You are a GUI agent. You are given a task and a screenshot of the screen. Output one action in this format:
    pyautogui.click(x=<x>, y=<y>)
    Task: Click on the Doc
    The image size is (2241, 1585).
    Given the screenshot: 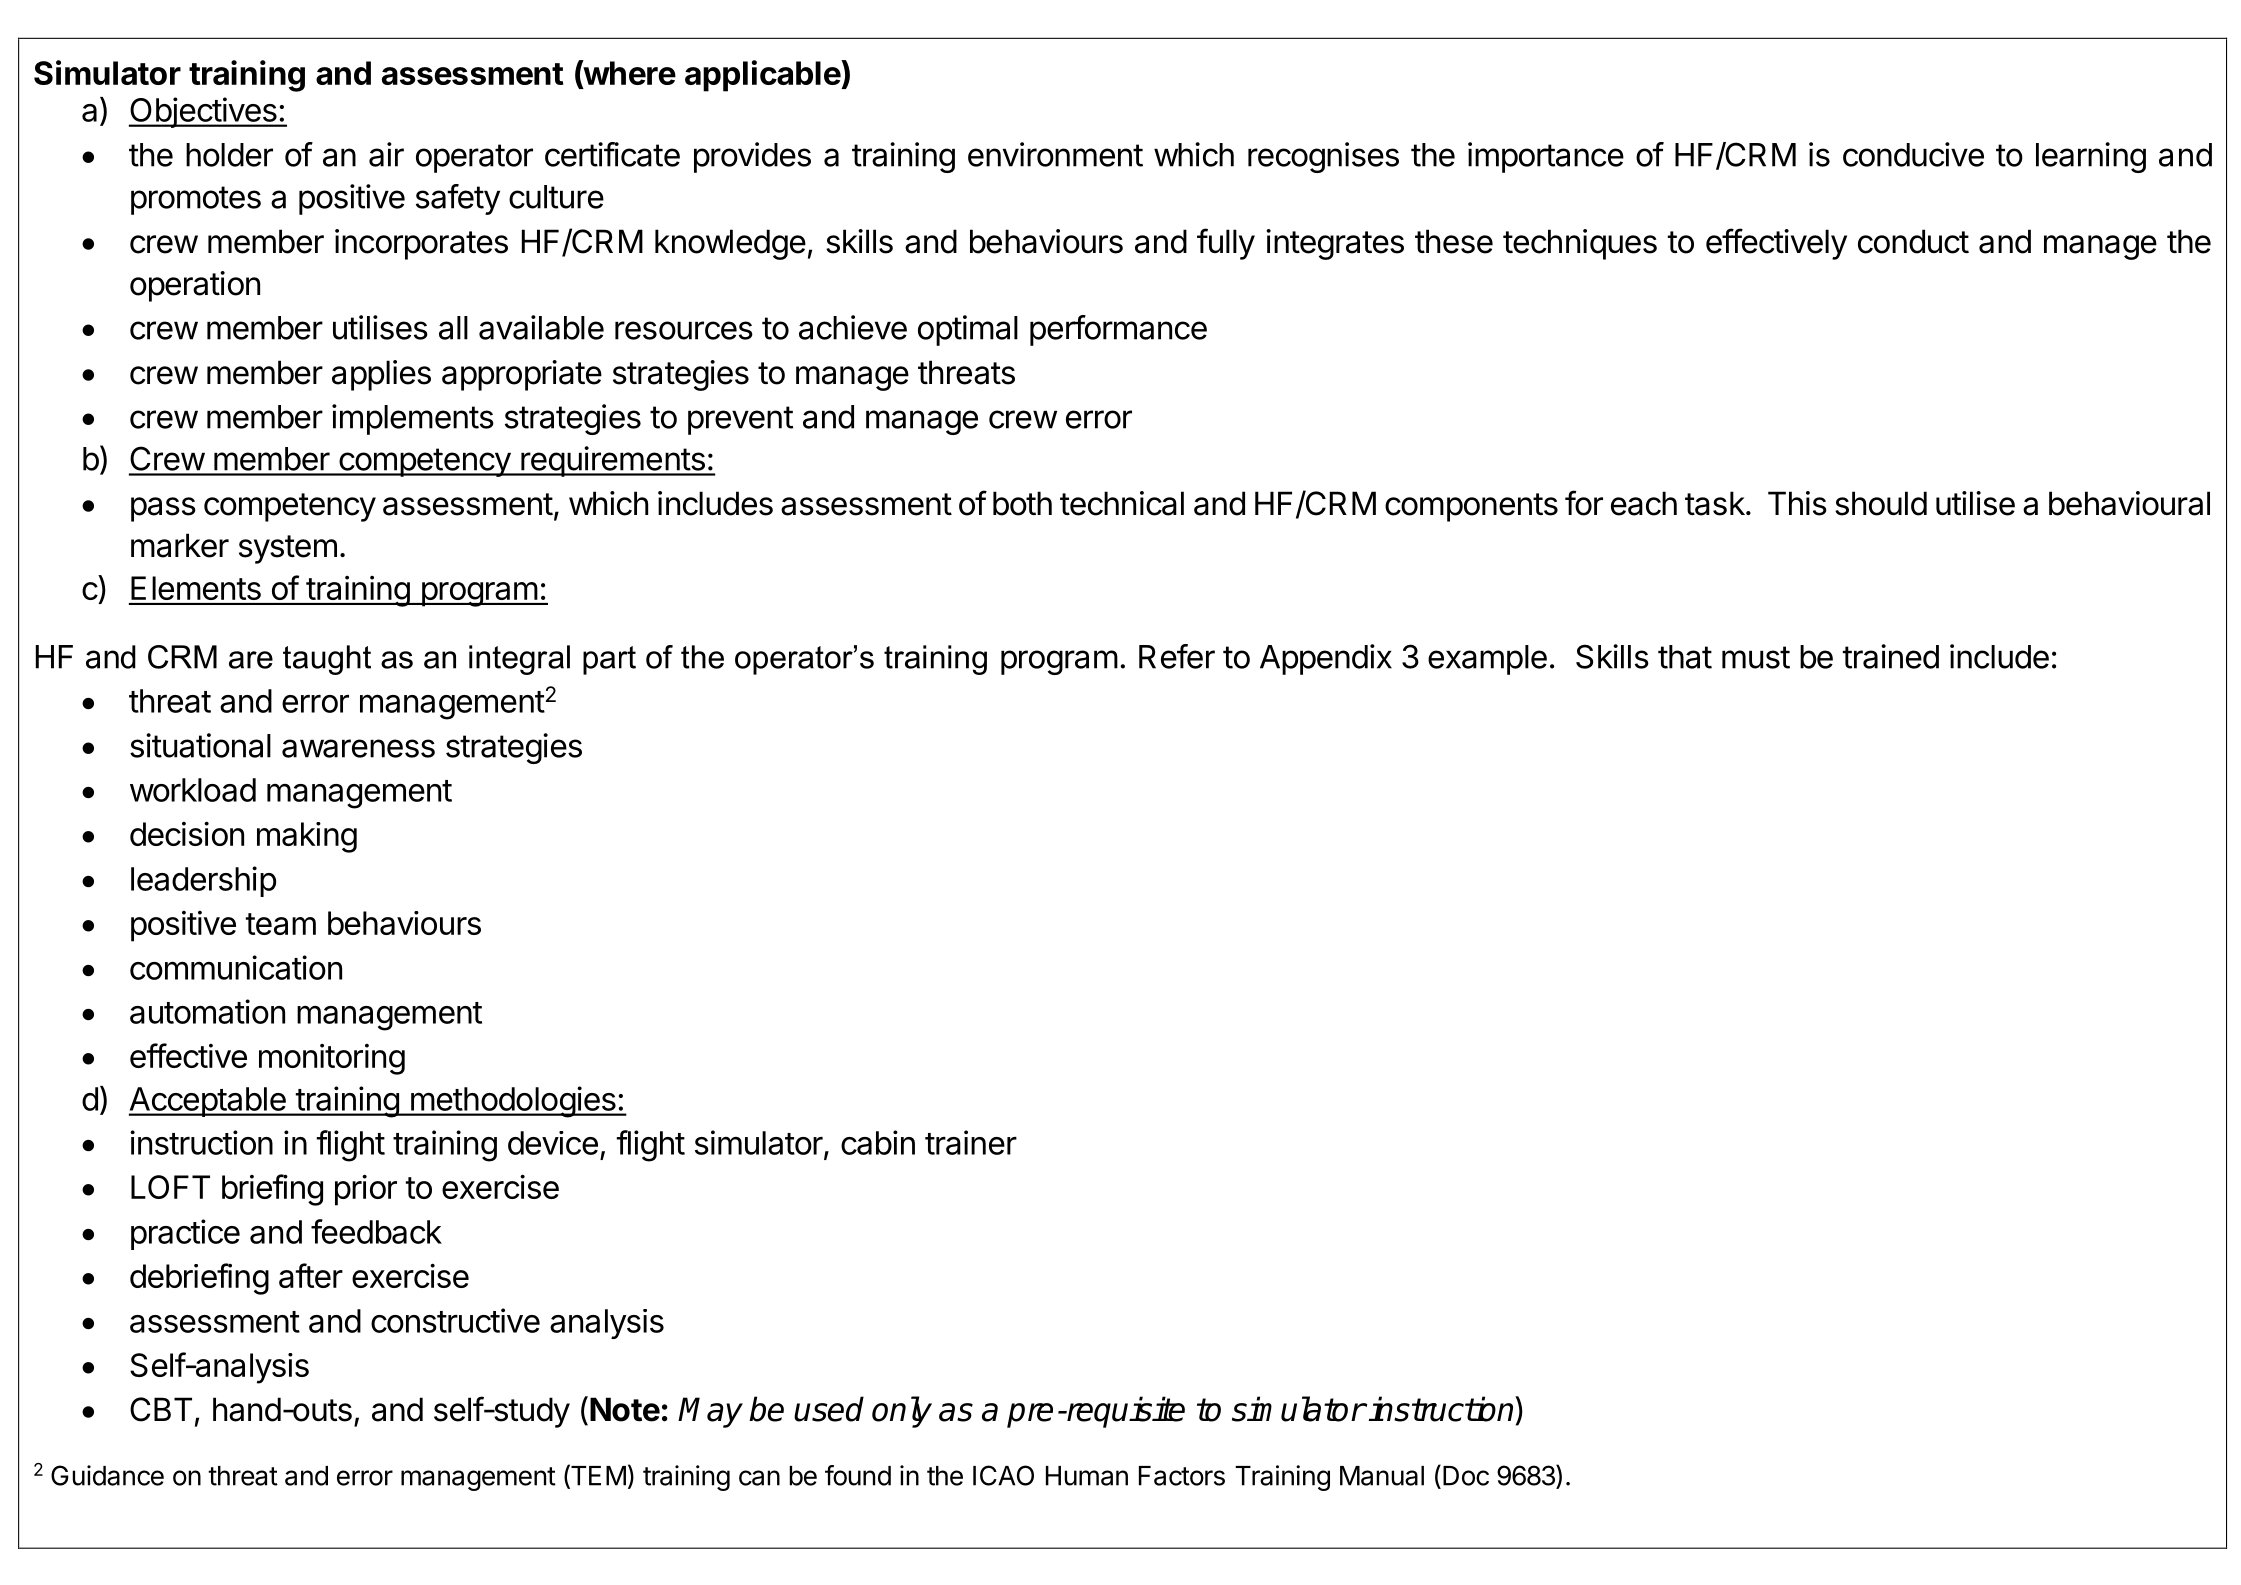 What is the action you would take?
    pyautogui.click(x=1466, y=1476)
